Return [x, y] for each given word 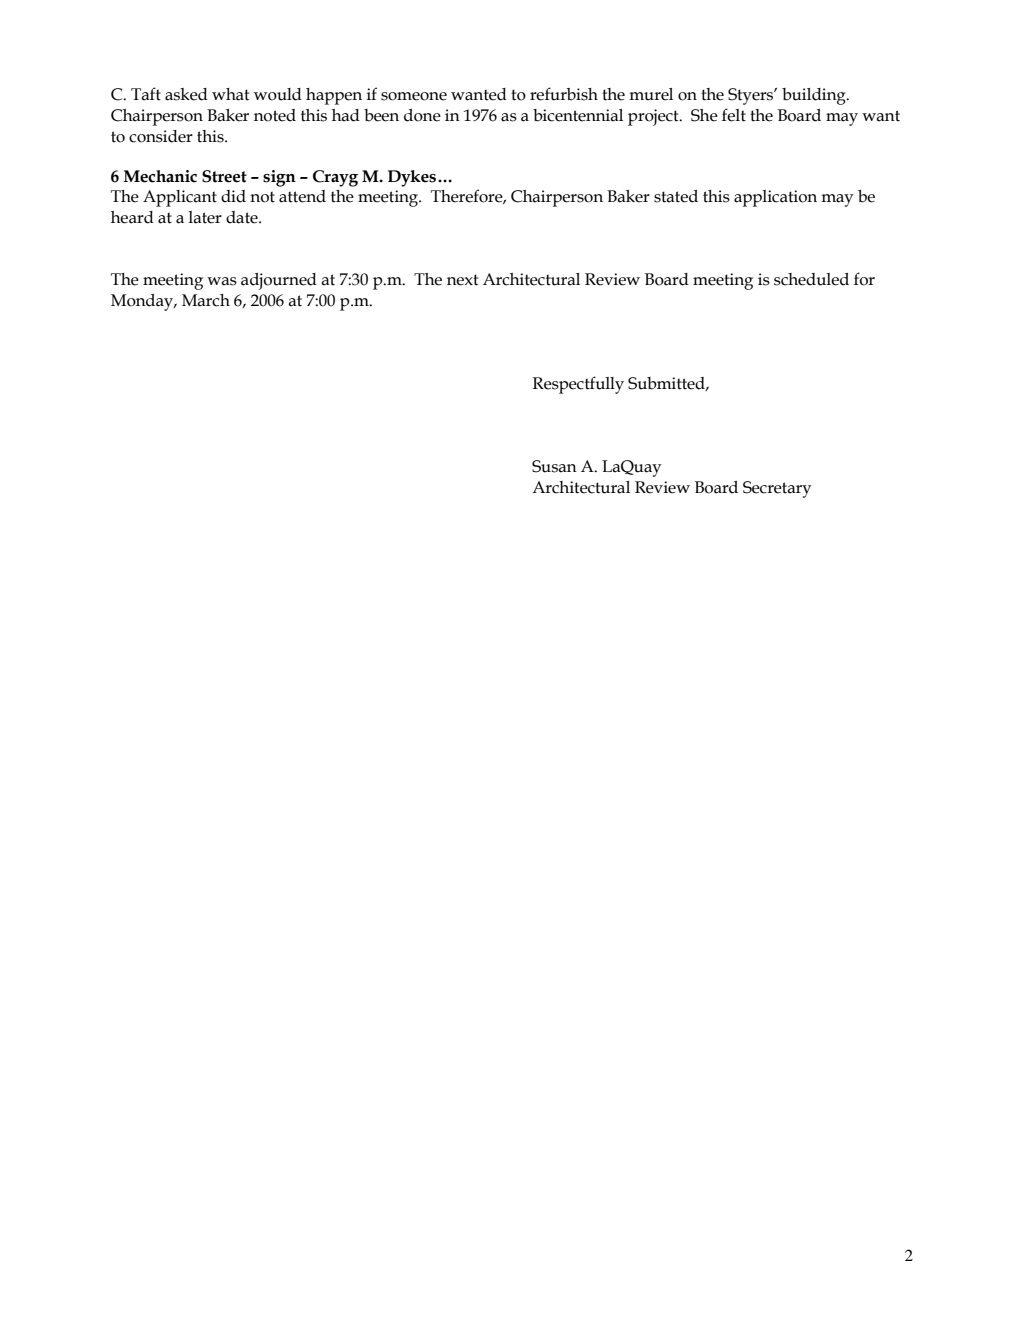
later [205, 217]
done [422, 115]
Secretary [777, 489]
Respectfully [578, 385]
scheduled [811, 279]
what [230, 94]
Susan [554, 466]
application [775, 198]
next [462, 280]
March [206, 300]
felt [734, 115]
